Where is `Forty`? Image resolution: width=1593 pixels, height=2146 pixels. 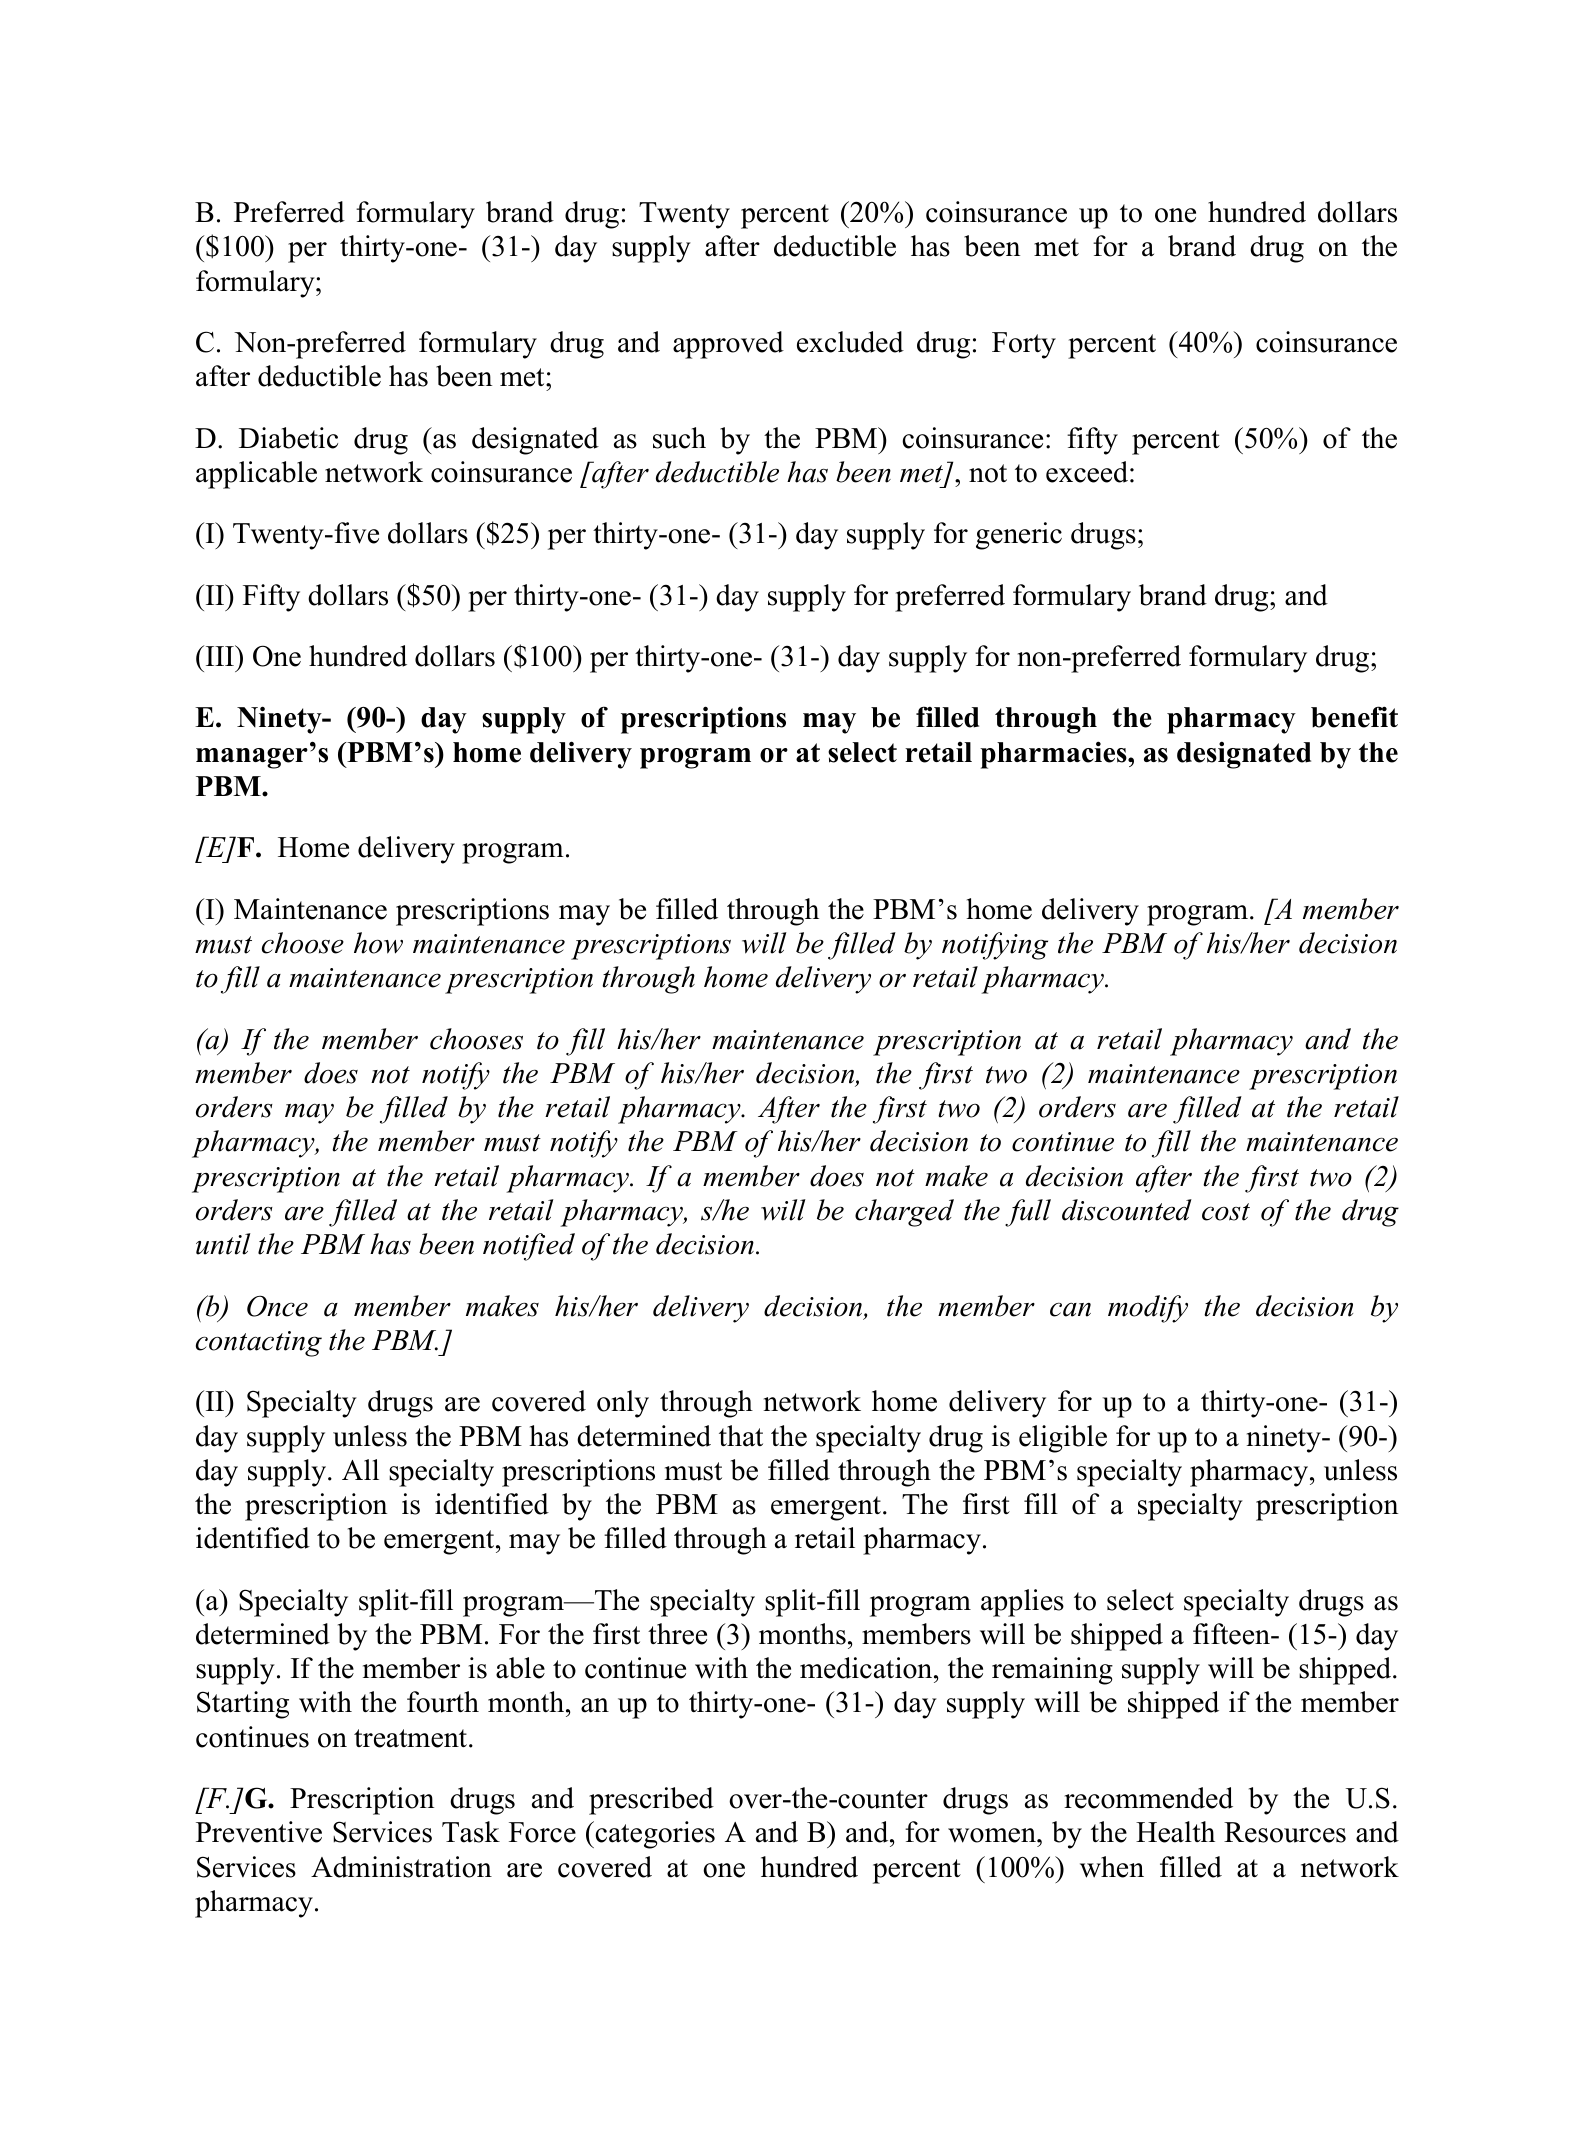
Forty is located at coordinates (1024, 345).
